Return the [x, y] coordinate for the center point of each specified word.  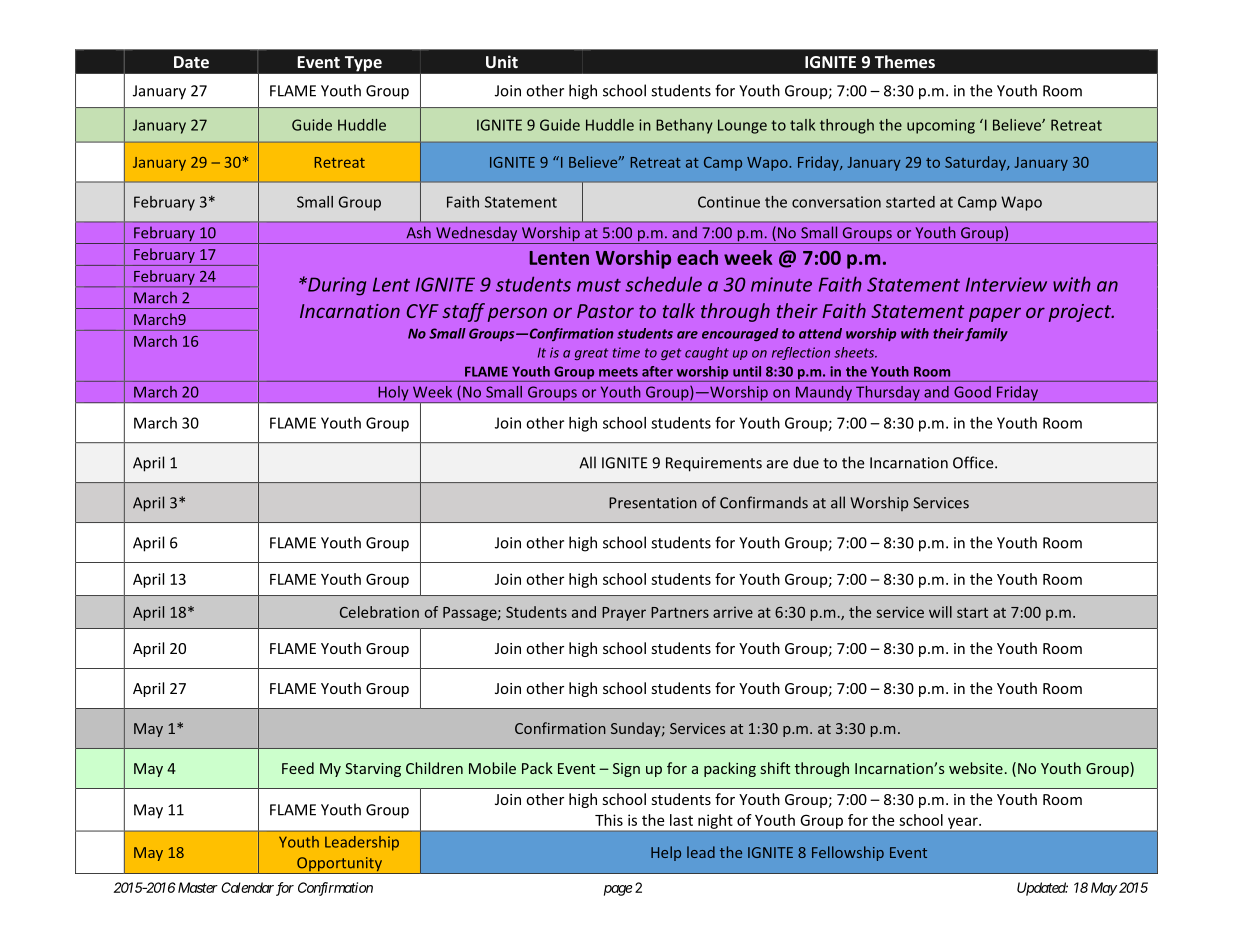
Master [196, 887]
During [336, 286]
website [976, 768]
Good [972, 392]
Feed [298, 768]
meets [618, 372]
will [940, 612]
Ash [418, 232]
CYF [423, 311]
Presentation [653, 503]
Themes [905, 61]
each [697, 257]
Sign [626, 770]
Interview [1006, 284]
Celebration [379, 612]
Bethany [684, 126]
